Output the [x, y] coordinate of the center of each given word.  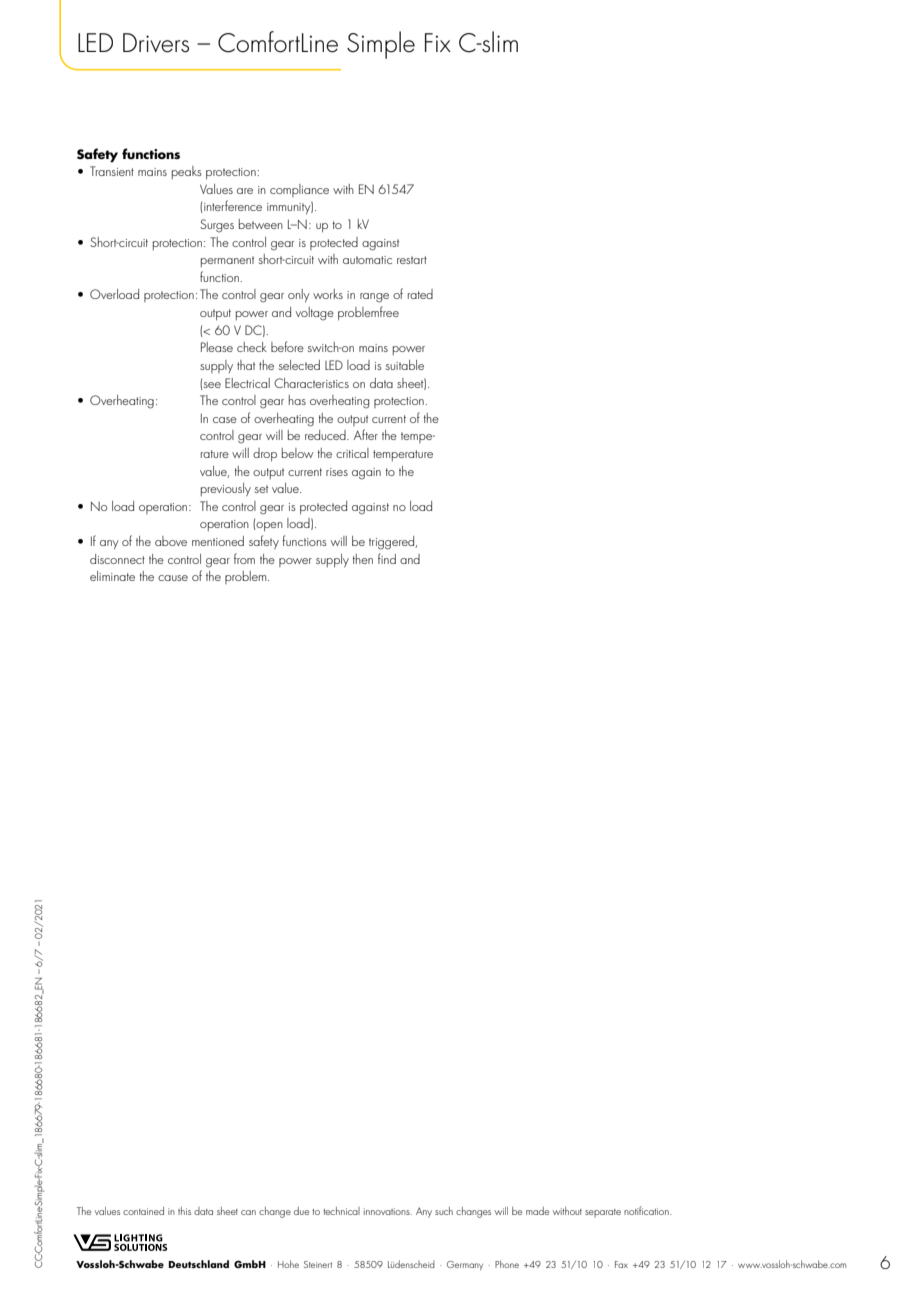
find [387, 558]
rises [337, 472]
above [171, 541]
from [244, 558]
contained [143, 1211]
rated [420, 294]
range [374, 298]
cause [173, 578]
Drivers [156, 43]
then [363, 559]
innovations [388, 1211]
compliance [299, 190]
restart [412, 260]
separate [603, 1213]
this [184, 1211]
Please [217, 347]
